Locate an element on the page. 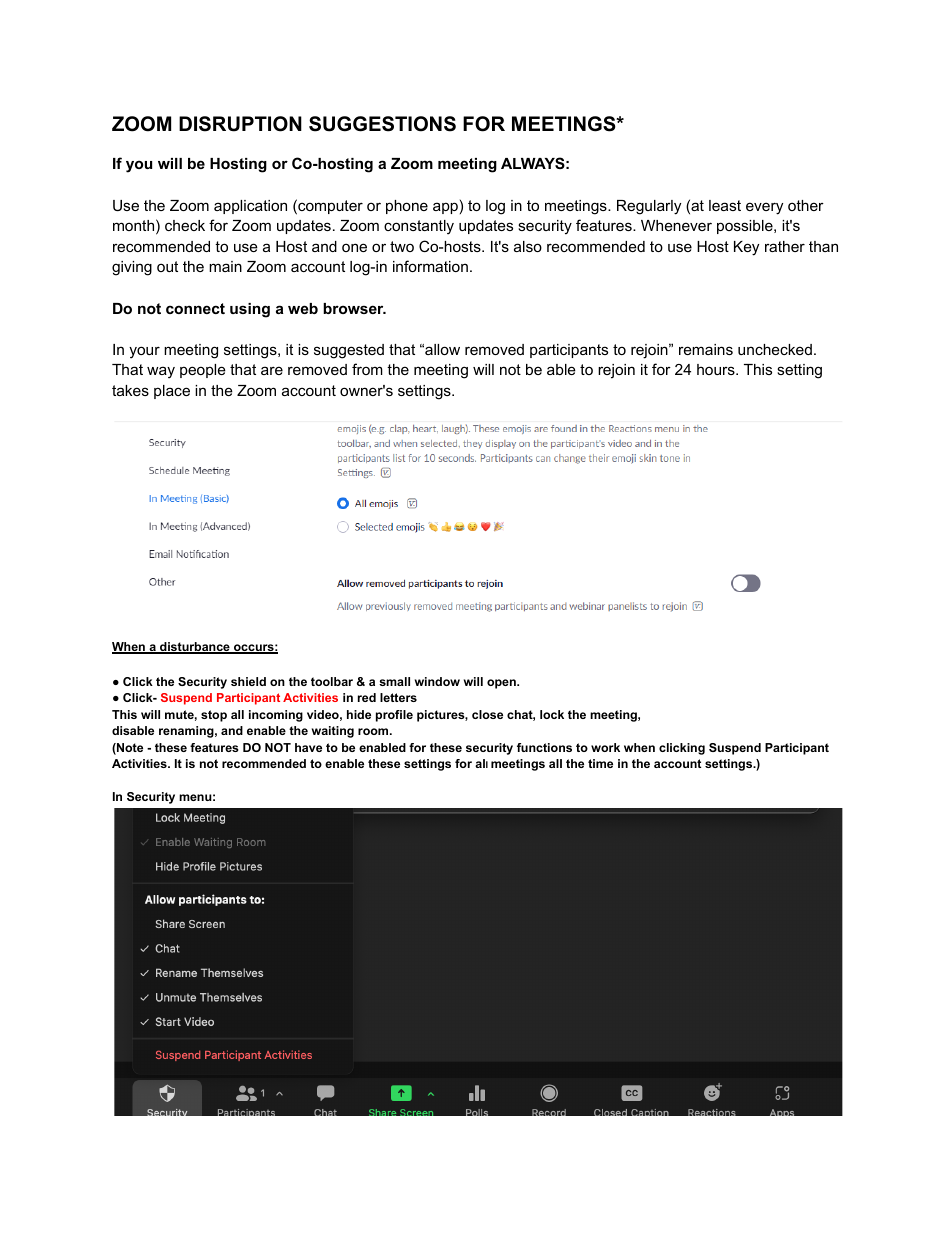 This document has height=1233, width=952. DISRUPTION is located at coordinates (240, 124).
